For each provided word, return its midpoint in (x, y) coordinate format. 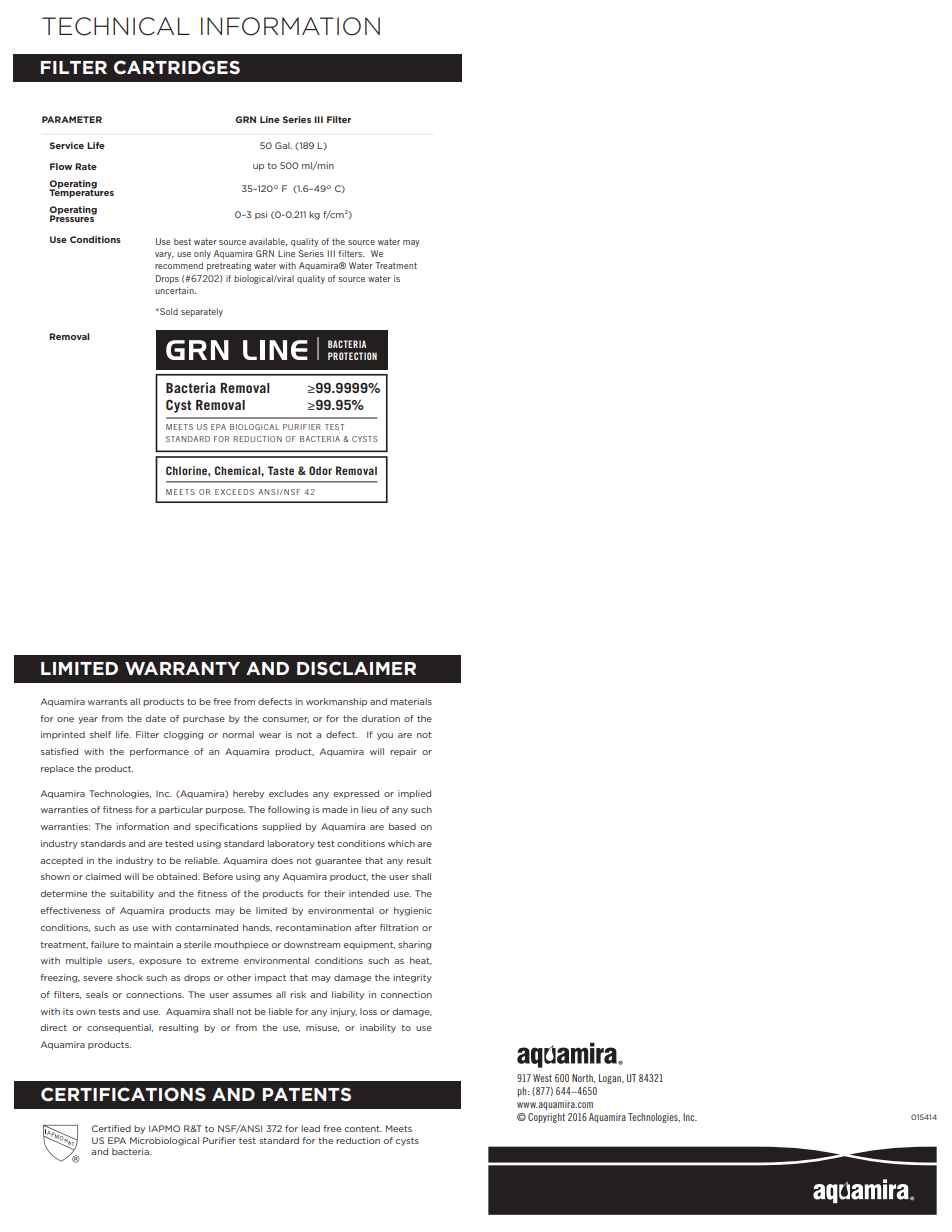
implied (414, 794)
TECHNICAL (116, 26)
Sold (168, 311)
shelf (100, 734)
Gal (283, 145)
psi (261, 215)
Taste (281, 470)
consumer (285, 720)
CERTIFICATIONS (123, 1094)
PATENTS (307, 1094)
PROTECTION (352, 356)
